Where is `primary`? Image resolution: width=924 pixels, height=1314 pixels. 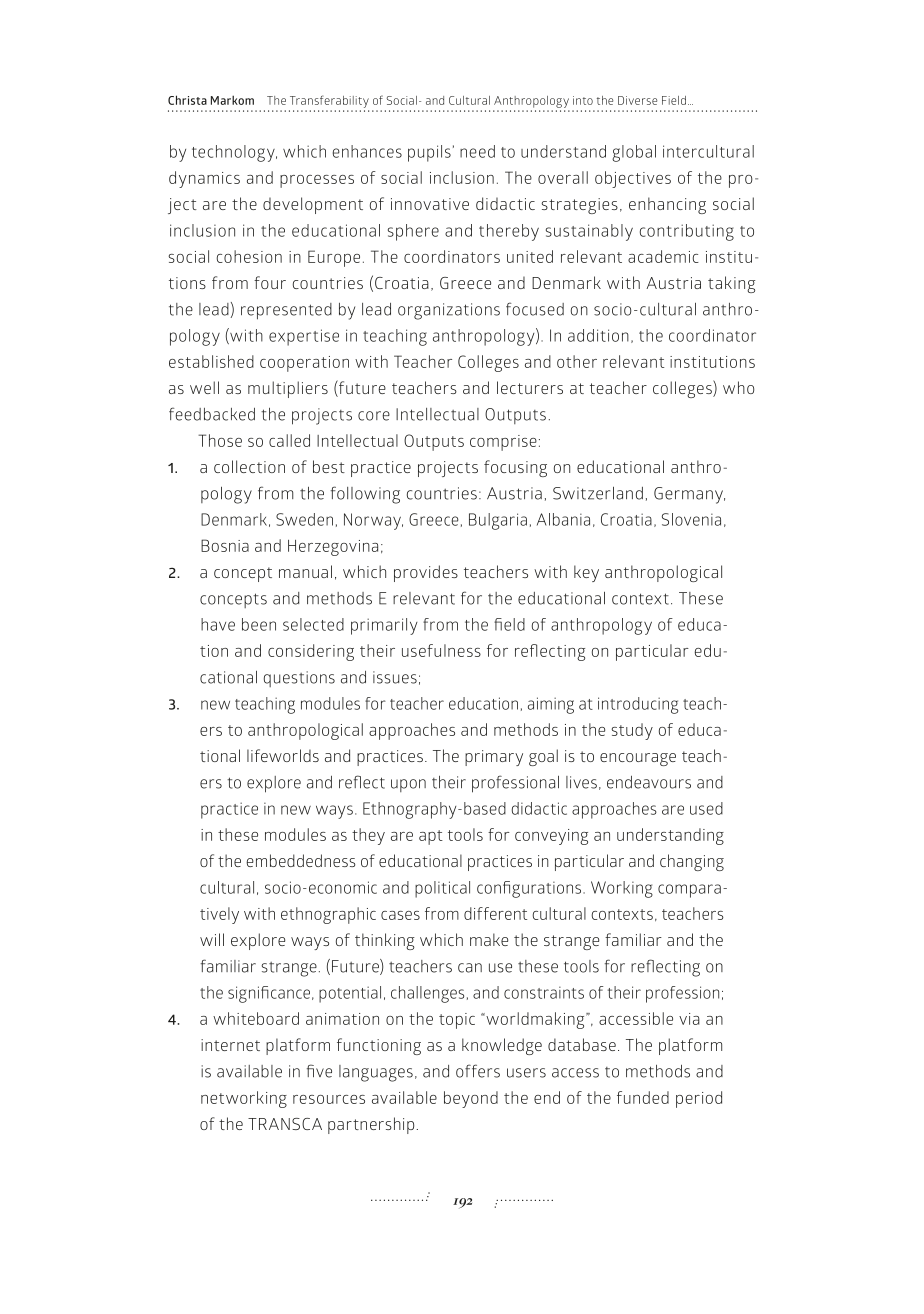 primary is located at coordinates (494, 758).
